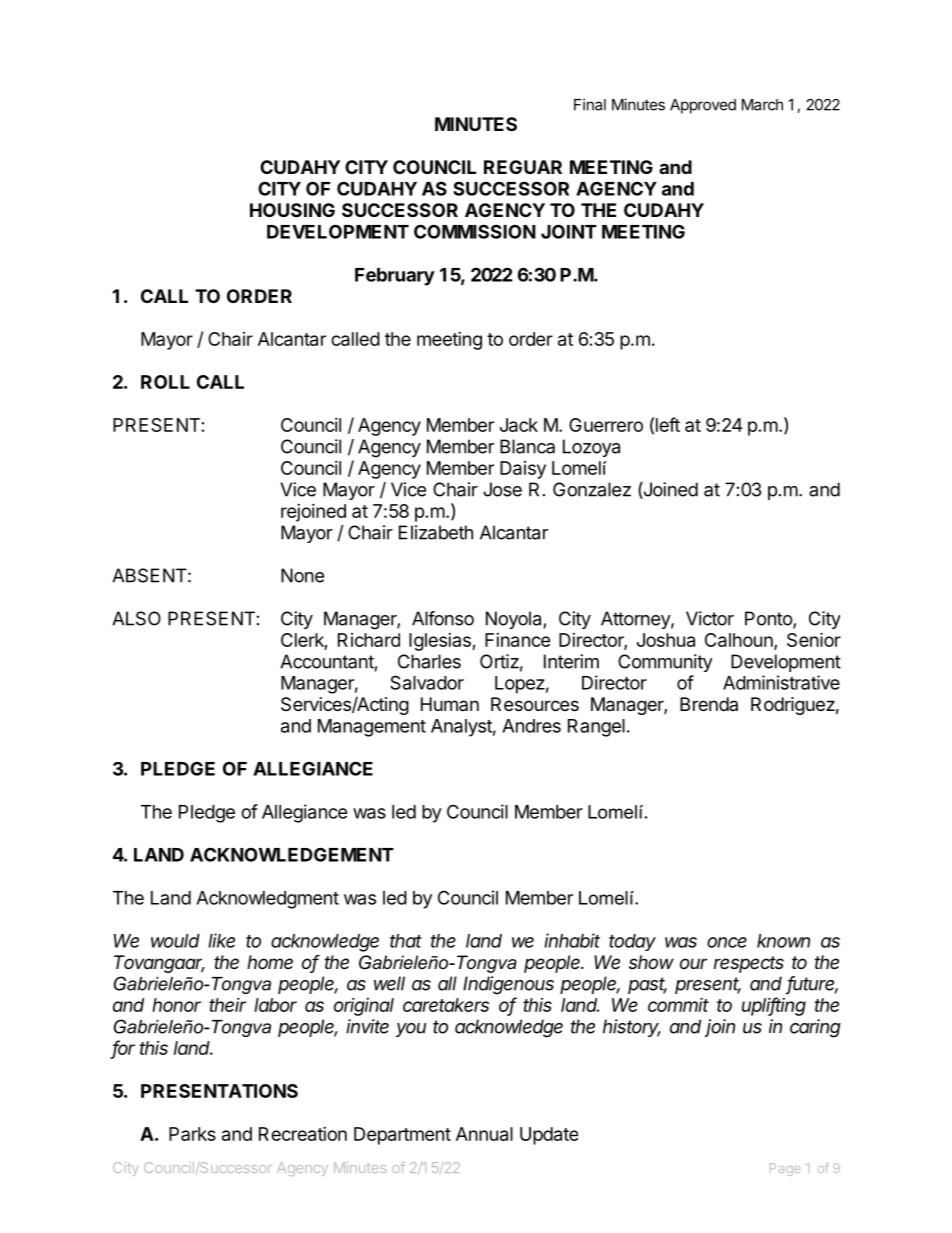 The image size is (952, 1233). Describe the element at coordinates (606, 425) in the screenshot. I see `Guerrero` at that location.
